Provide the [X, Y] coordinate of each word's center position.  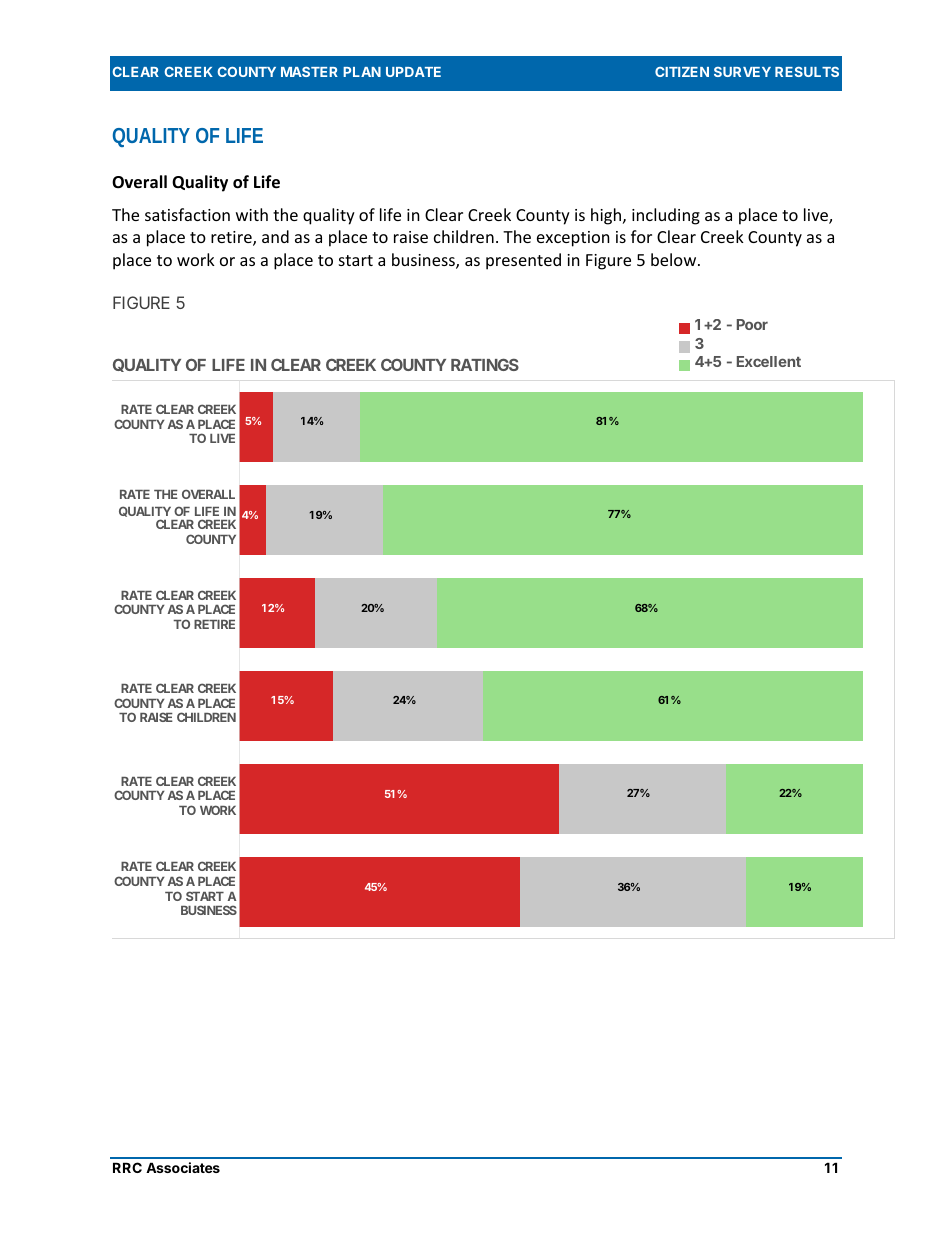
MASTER [309, 72]
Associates [183, 1167]
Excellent [769, 361]
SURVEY [742, 72]
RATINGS [485, 364]
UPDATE [413, 72]
